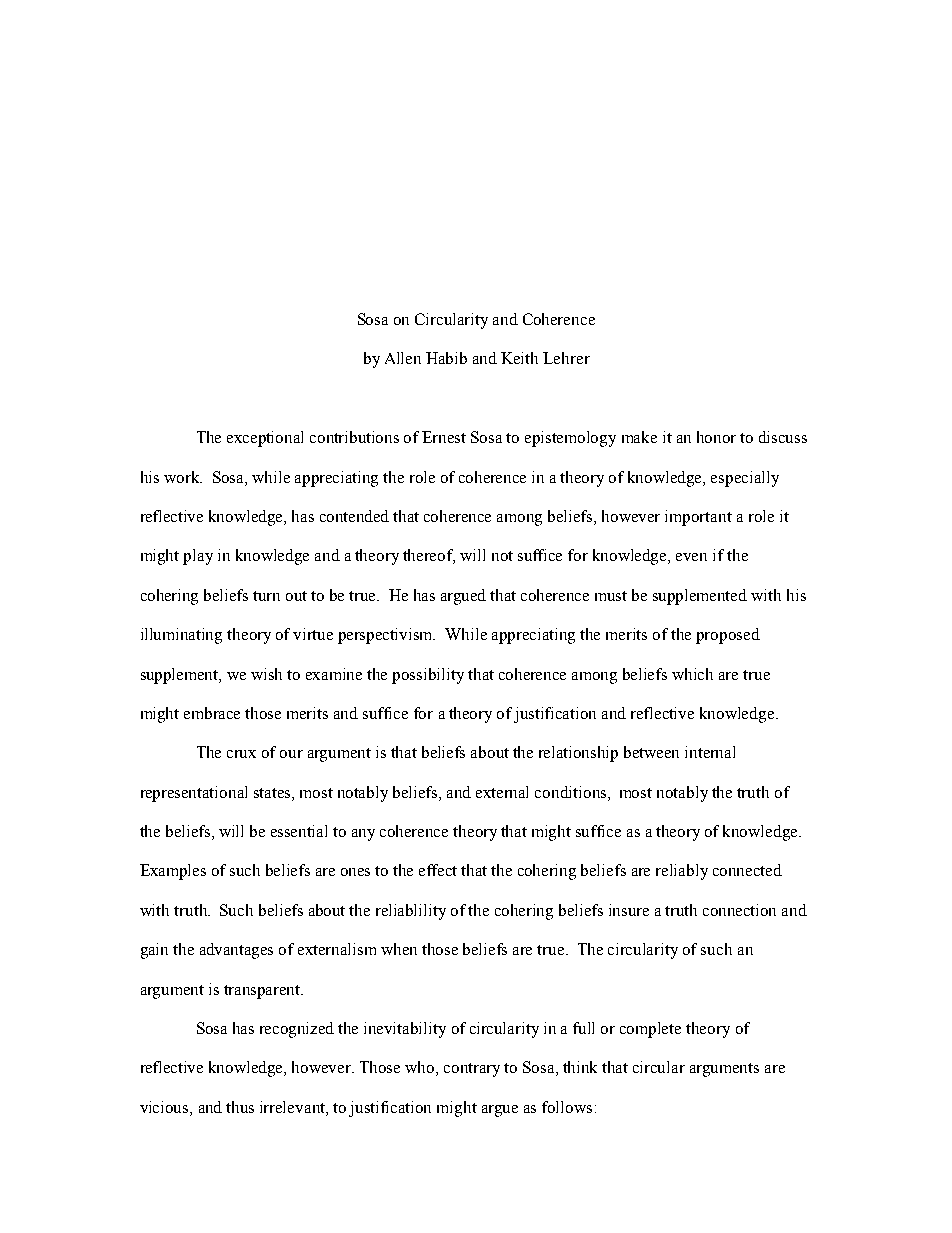 This image has width=952, height=1233. What do you see at coordinates (240, 1107) in the image?
I see `thus` at bounding box center [240, 1107].
